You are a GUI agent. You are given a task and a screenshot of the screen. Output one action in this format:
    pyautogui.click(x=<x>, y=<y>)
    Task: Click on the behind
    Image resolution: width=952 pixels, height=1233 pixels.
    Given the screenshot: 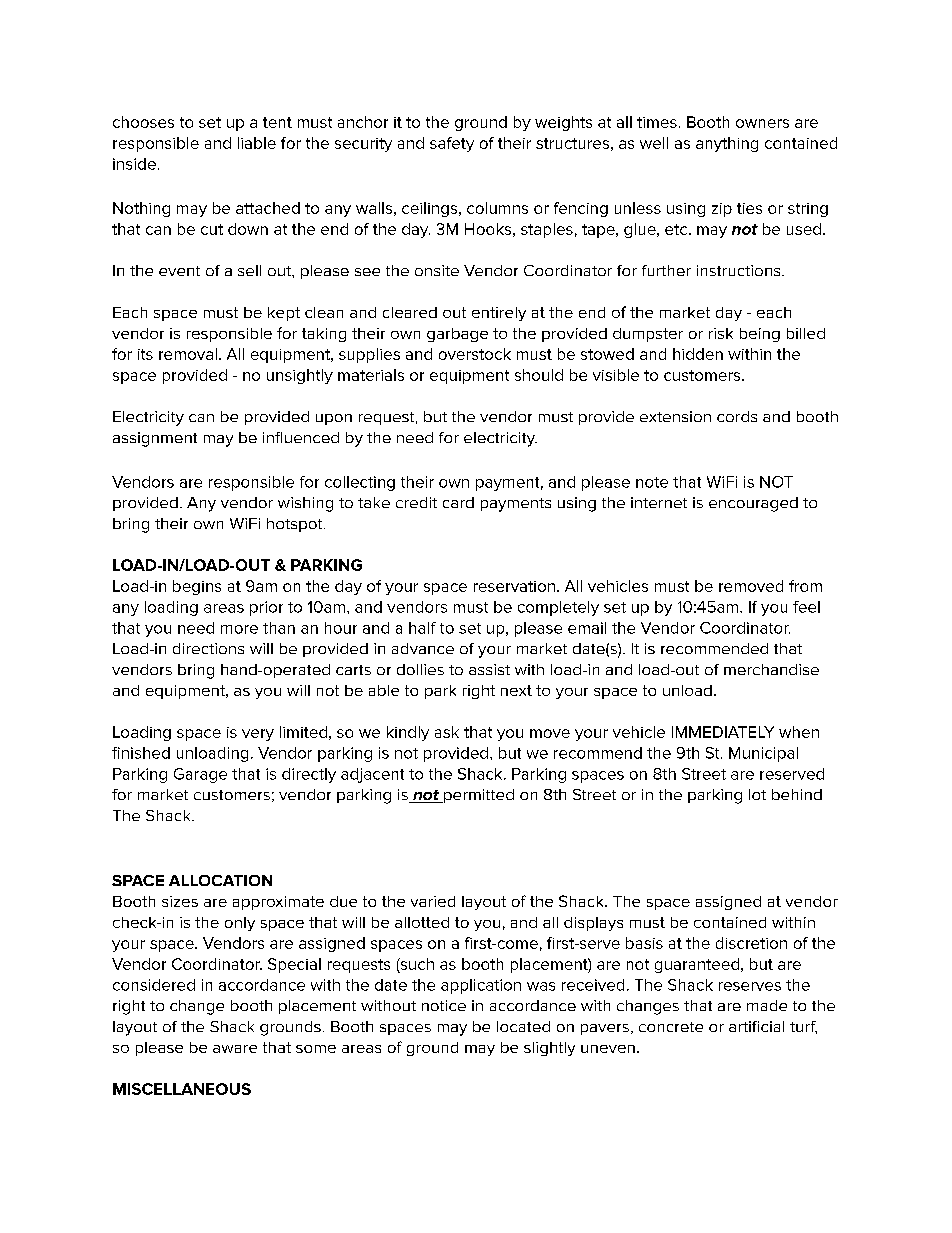 What is the action you would take?
    pyautogui.click(x=797, y=794)
